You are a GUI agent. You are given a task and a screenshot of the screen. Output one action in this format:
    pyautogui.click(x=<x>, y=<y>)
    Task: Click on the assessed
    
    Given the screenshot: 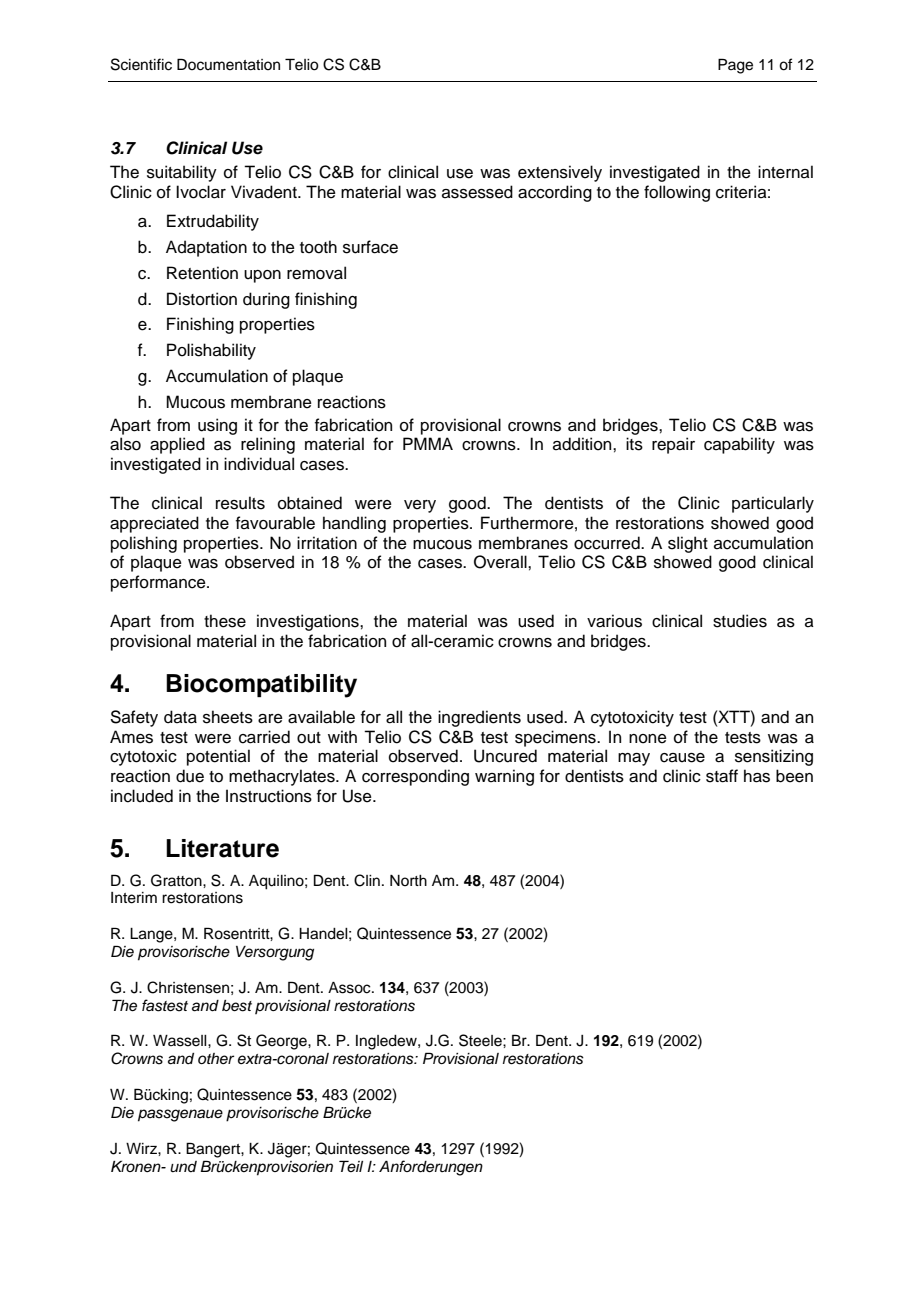 What is the action you would take?
    pyautogui.click(x=477, y=192)
